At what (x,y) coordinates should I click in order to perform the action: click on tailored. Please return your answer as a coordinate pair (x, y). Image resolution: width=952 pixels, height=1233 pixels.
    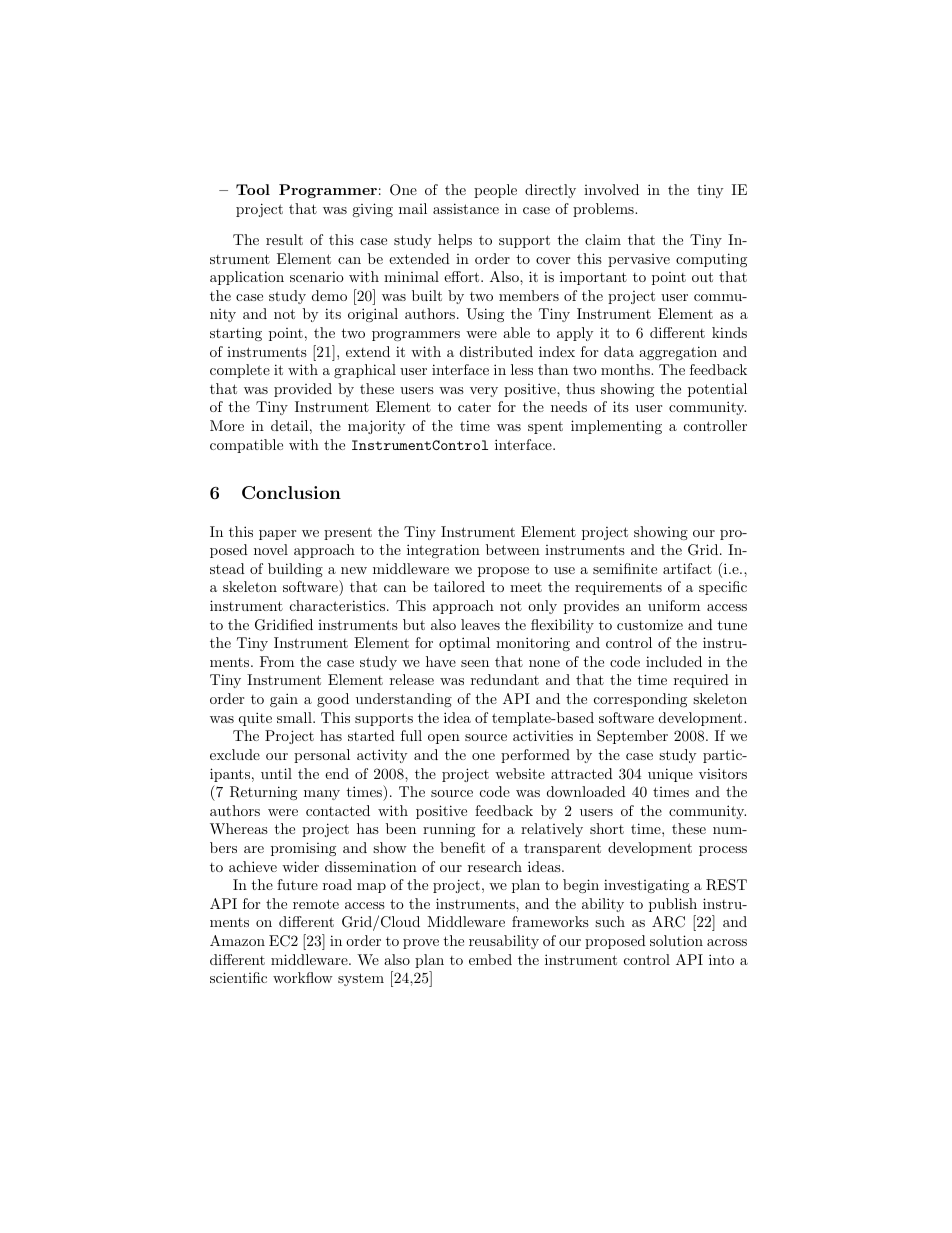
    Looking at the image, I should click on (459, 586).
